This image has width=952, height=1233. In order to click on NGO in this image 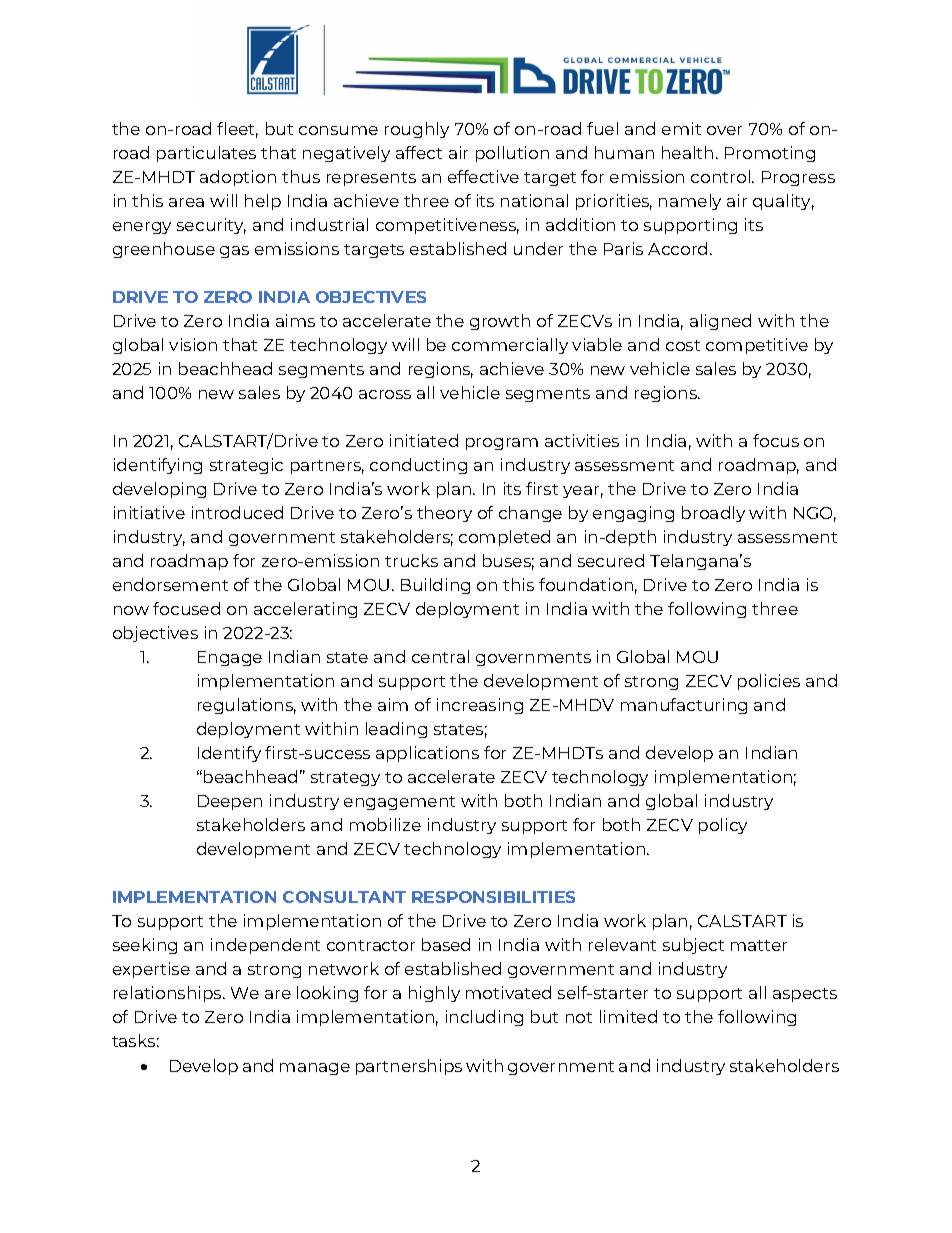, I will do `click(815, 514)`.
